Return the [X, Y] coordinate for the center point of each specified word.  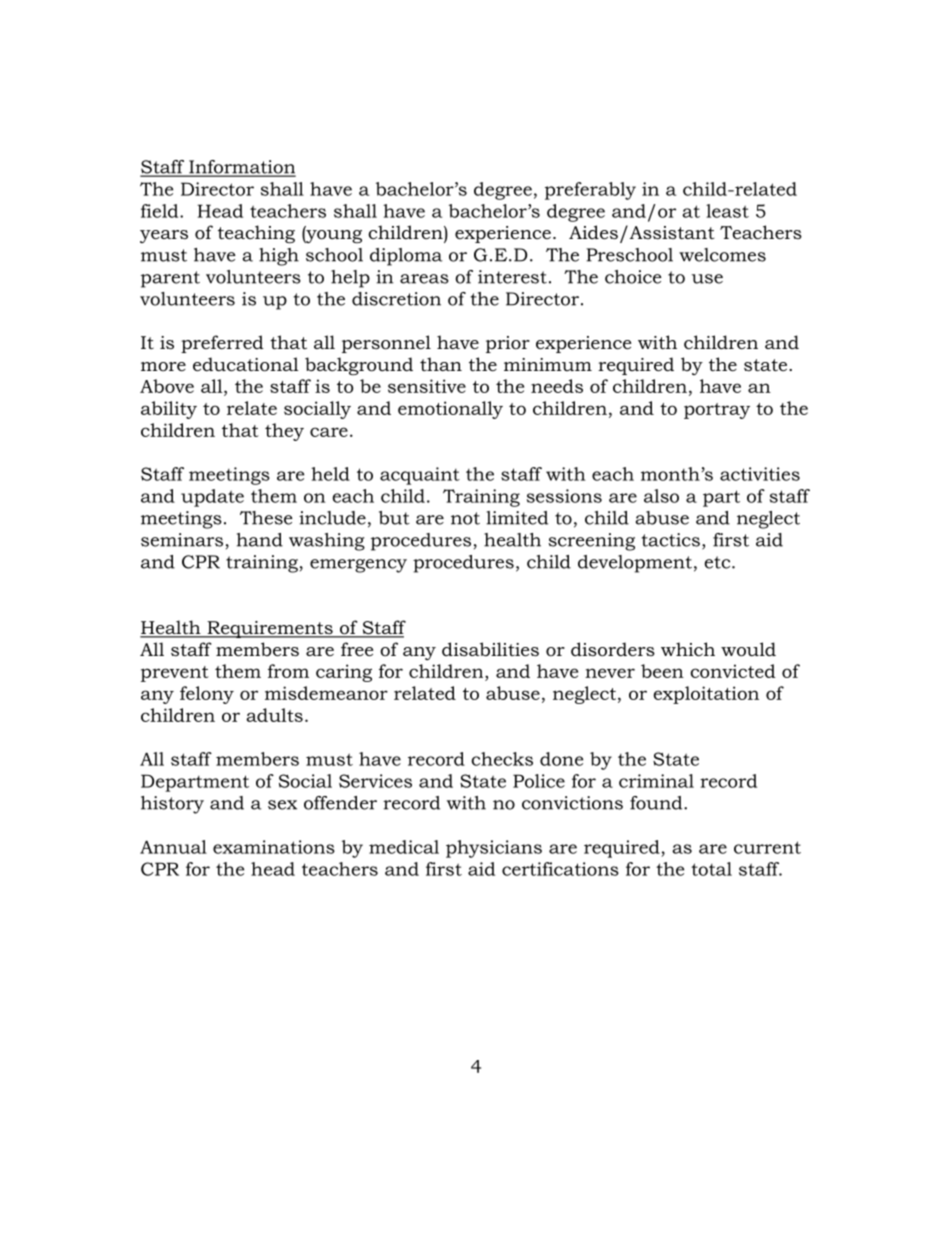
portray [717, 411]
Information [241, 168]
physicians [494, 849]
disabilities [490, 649]
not [465, 518]
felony [207, 695]
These [266, 518]
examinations [274, 847]
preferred [222, 344]
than [441, 364]
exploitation [706, 695]
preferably [590, 191]
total [711, 869]
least [727, 211]
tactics [671, 540]
